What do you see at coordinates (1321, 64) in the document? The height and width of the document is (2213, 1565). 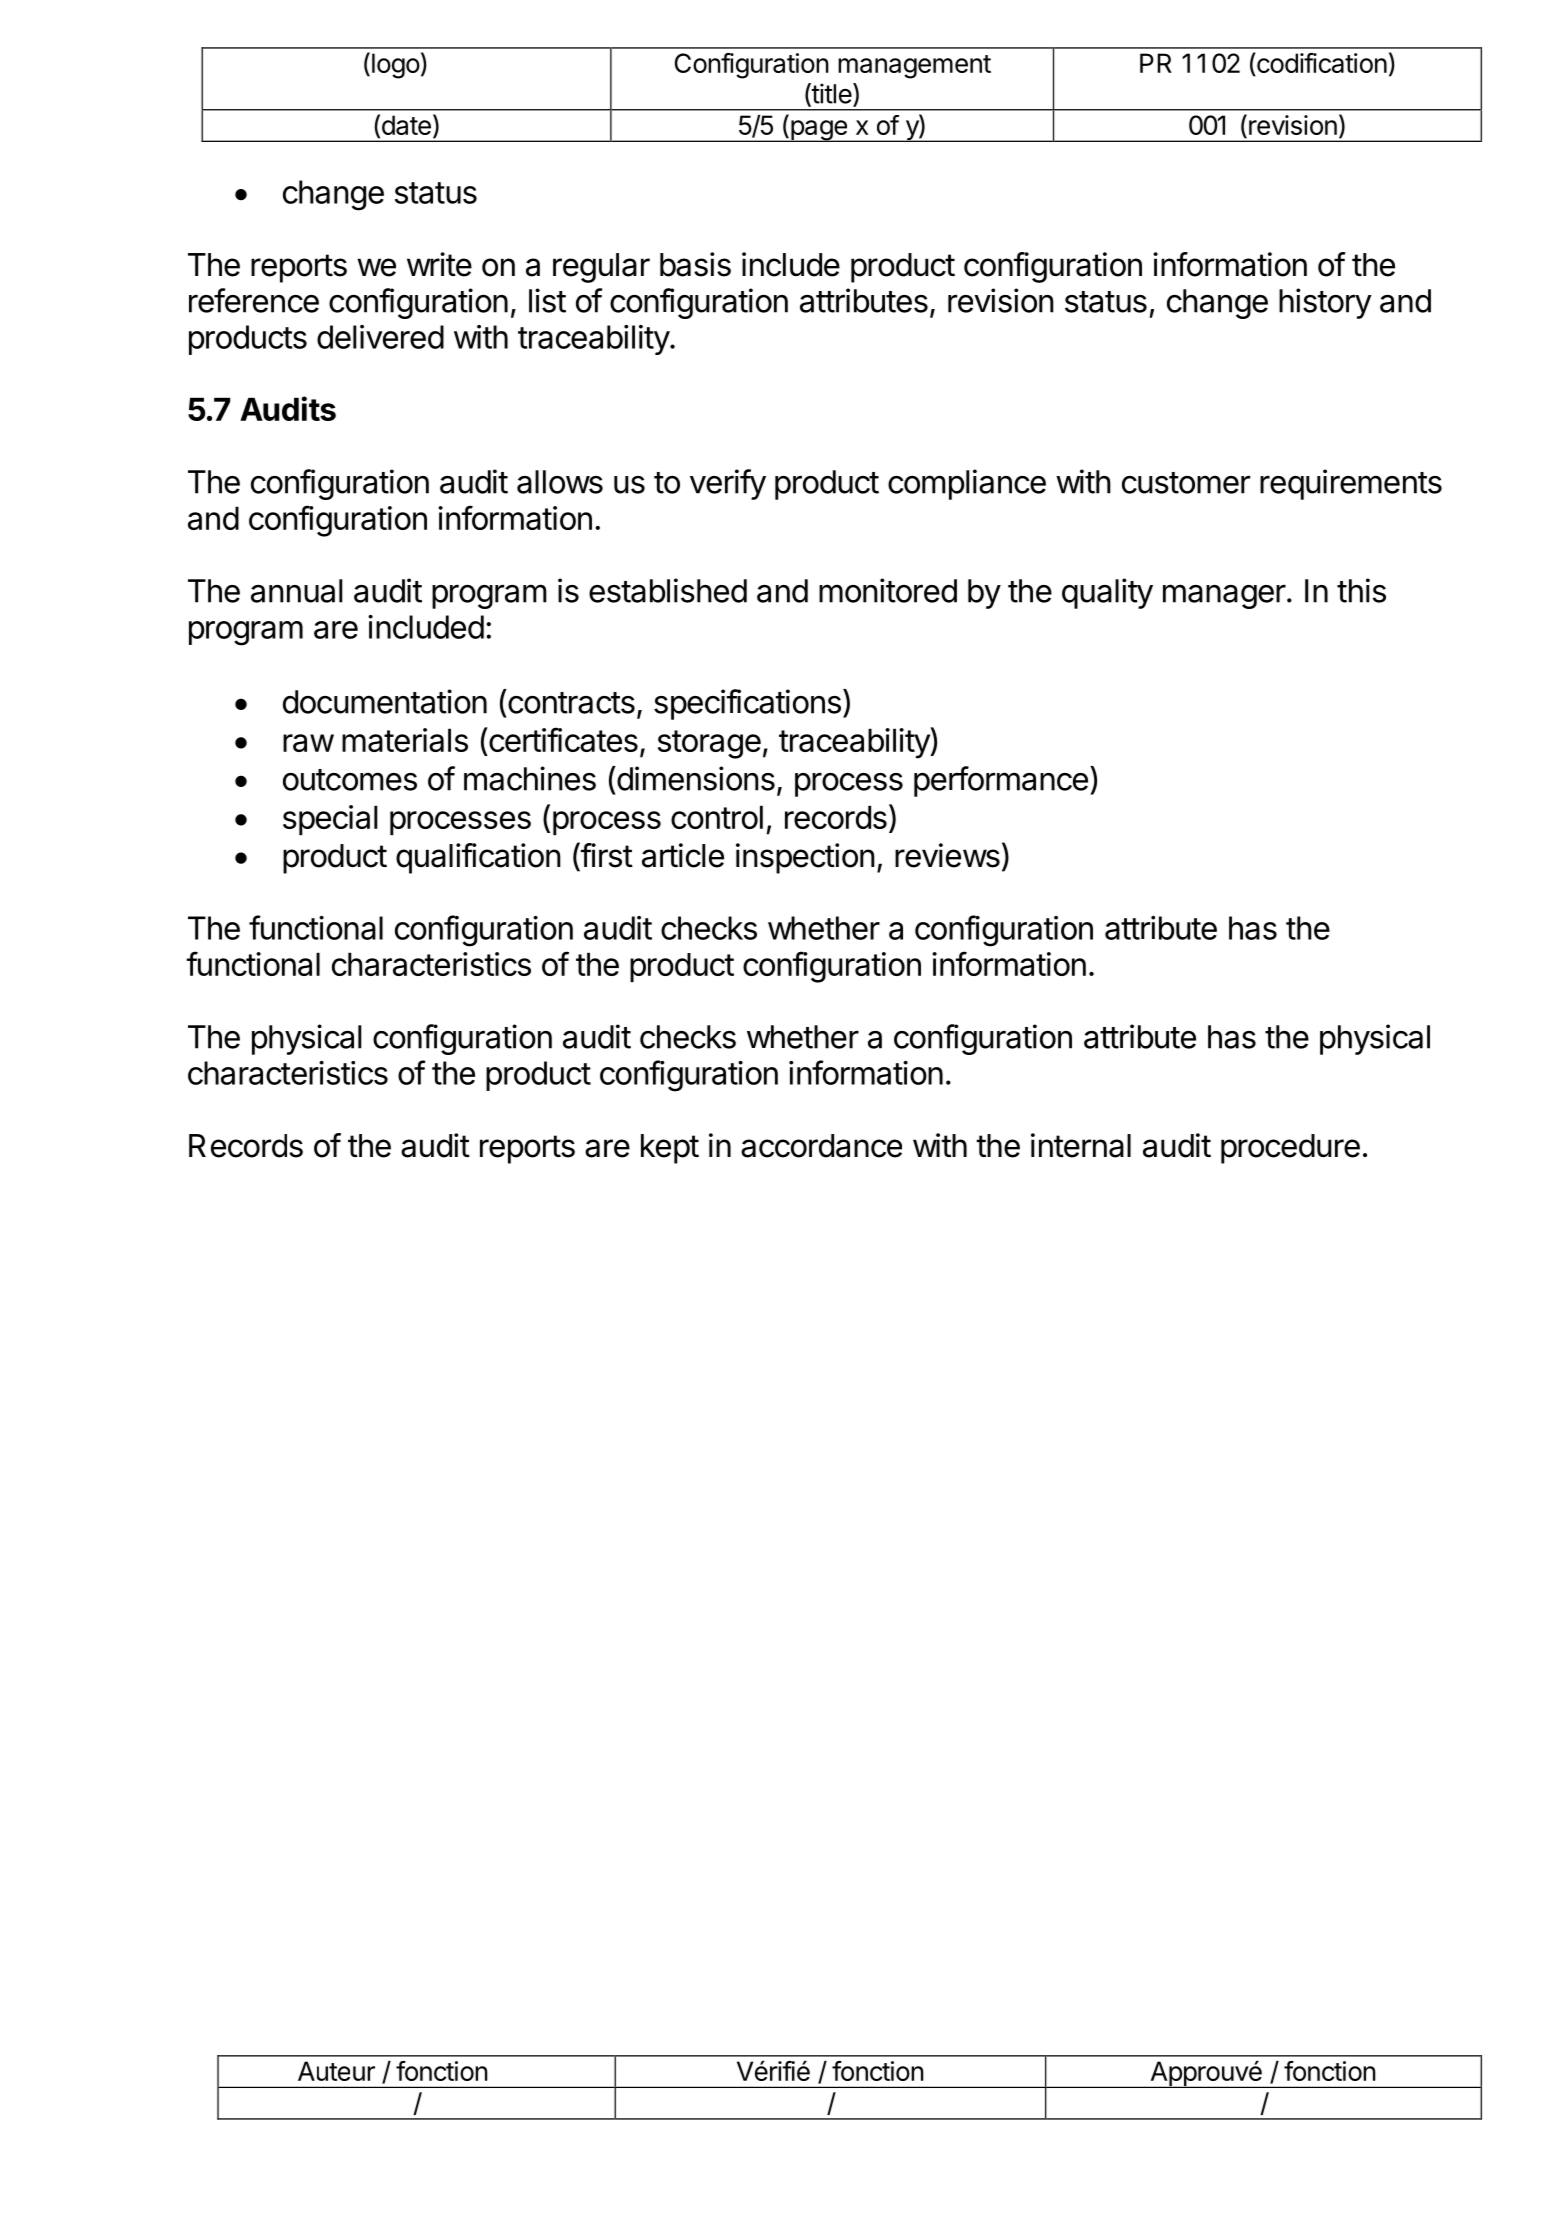 I see `codification` at bounding box center [1321, 64].
